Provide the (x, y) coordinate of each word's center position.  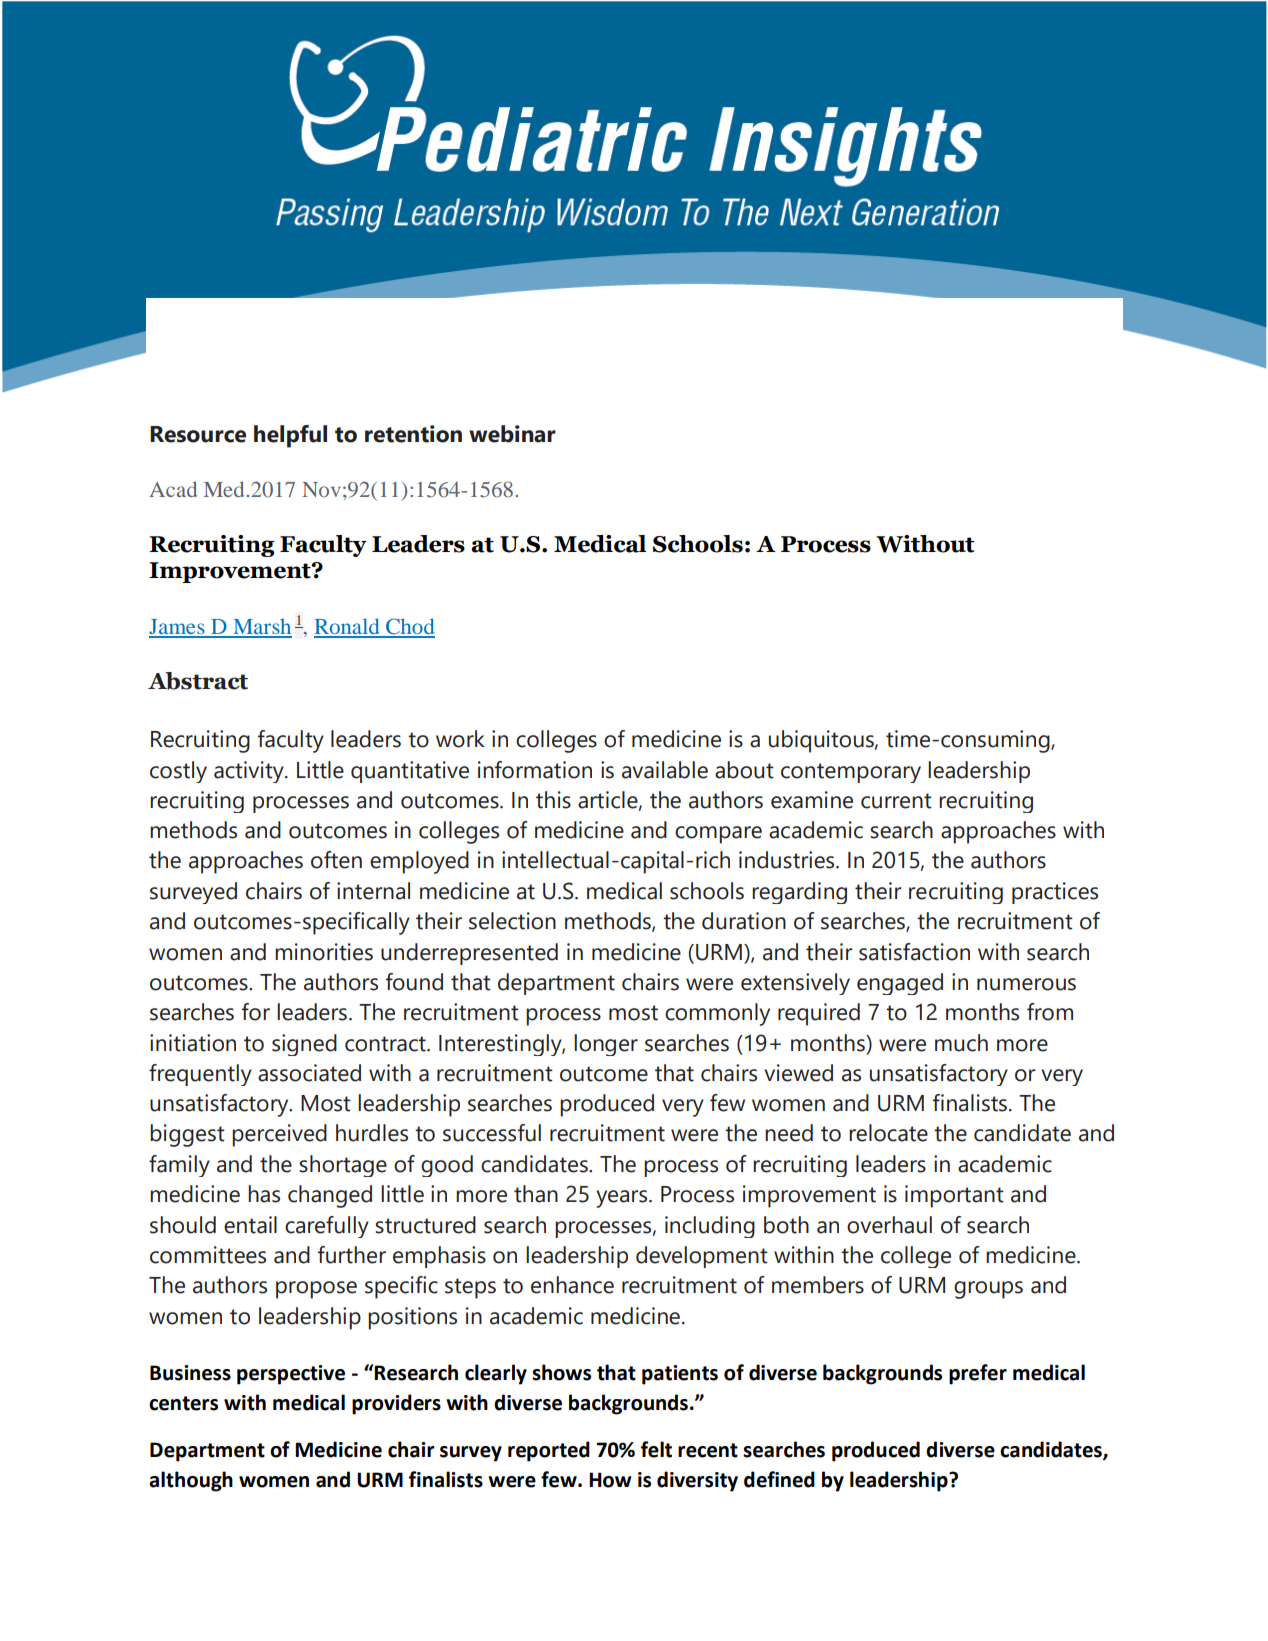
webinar (512, 434)
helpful (290, 436)
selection (512, 921)
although (191, 1481)
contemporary (851, 773)
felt (656, 1449)
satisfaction (914, 952)
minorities (324, 952)
